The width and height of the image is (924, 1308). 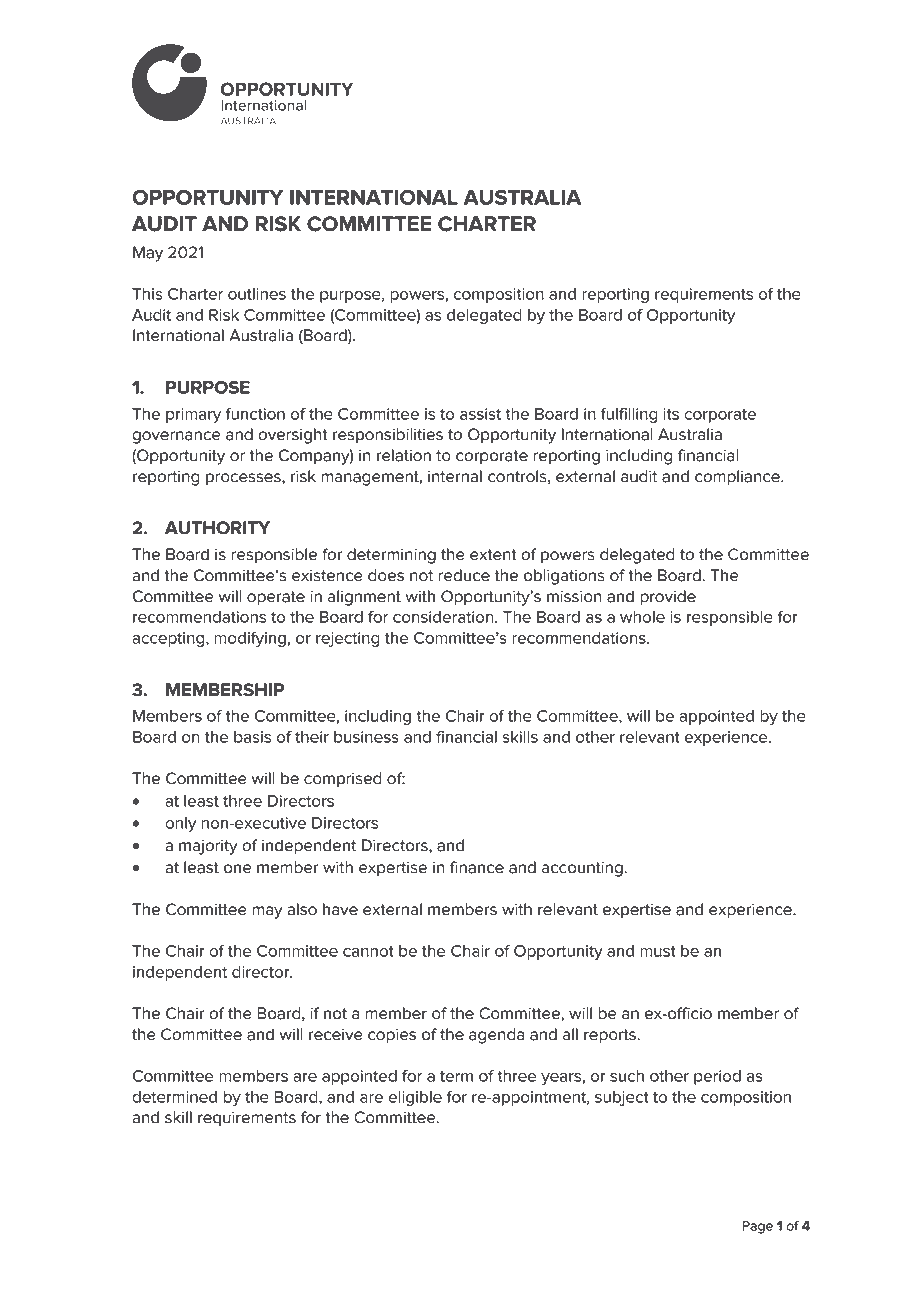 I want to click on reports, so click(x=611, y=1036).
